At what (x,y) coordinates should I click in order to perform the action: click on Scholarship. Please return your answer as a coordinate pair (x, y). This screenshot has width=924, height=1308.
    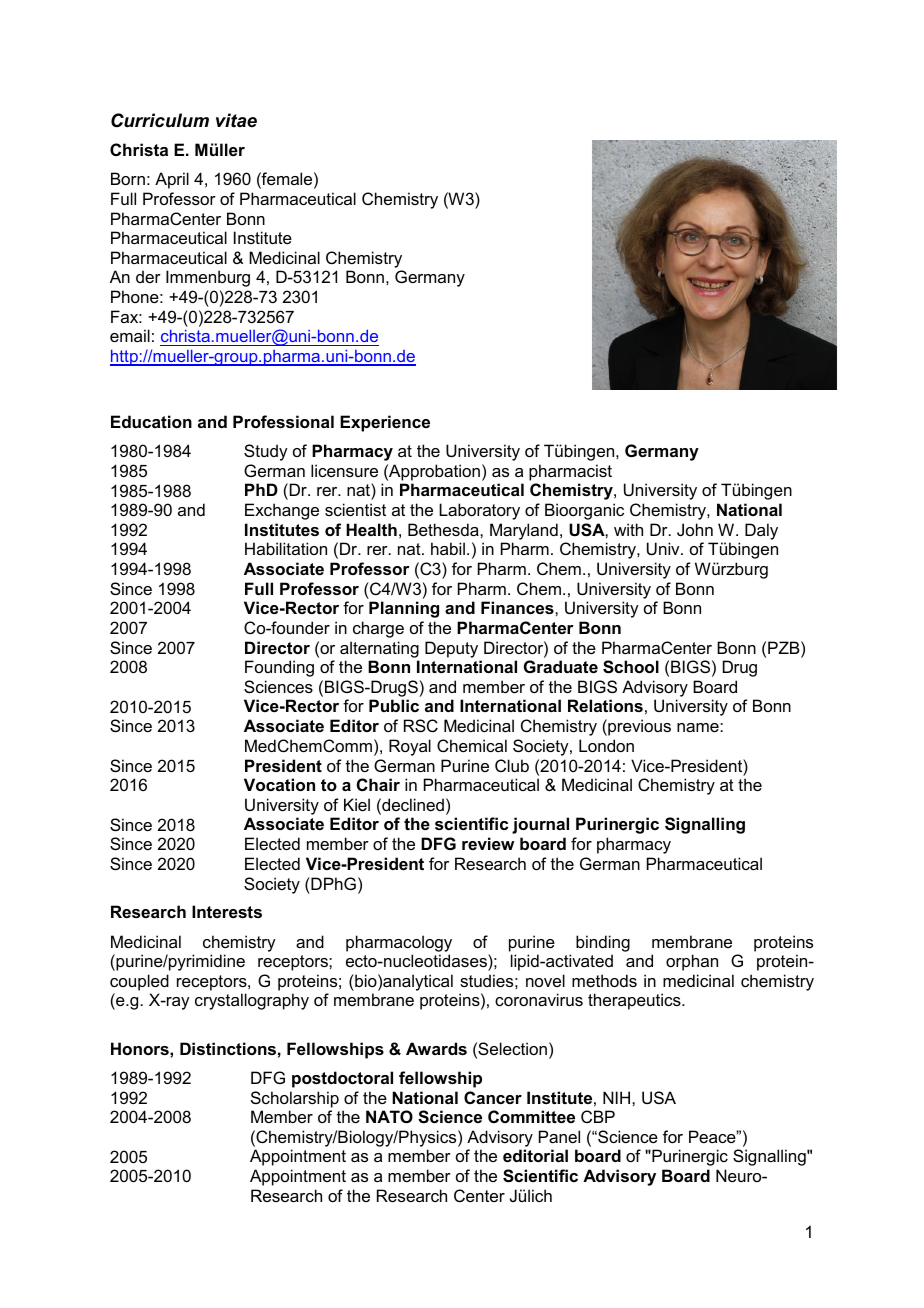
    Looking at the image, I should click on (295, 1099).
